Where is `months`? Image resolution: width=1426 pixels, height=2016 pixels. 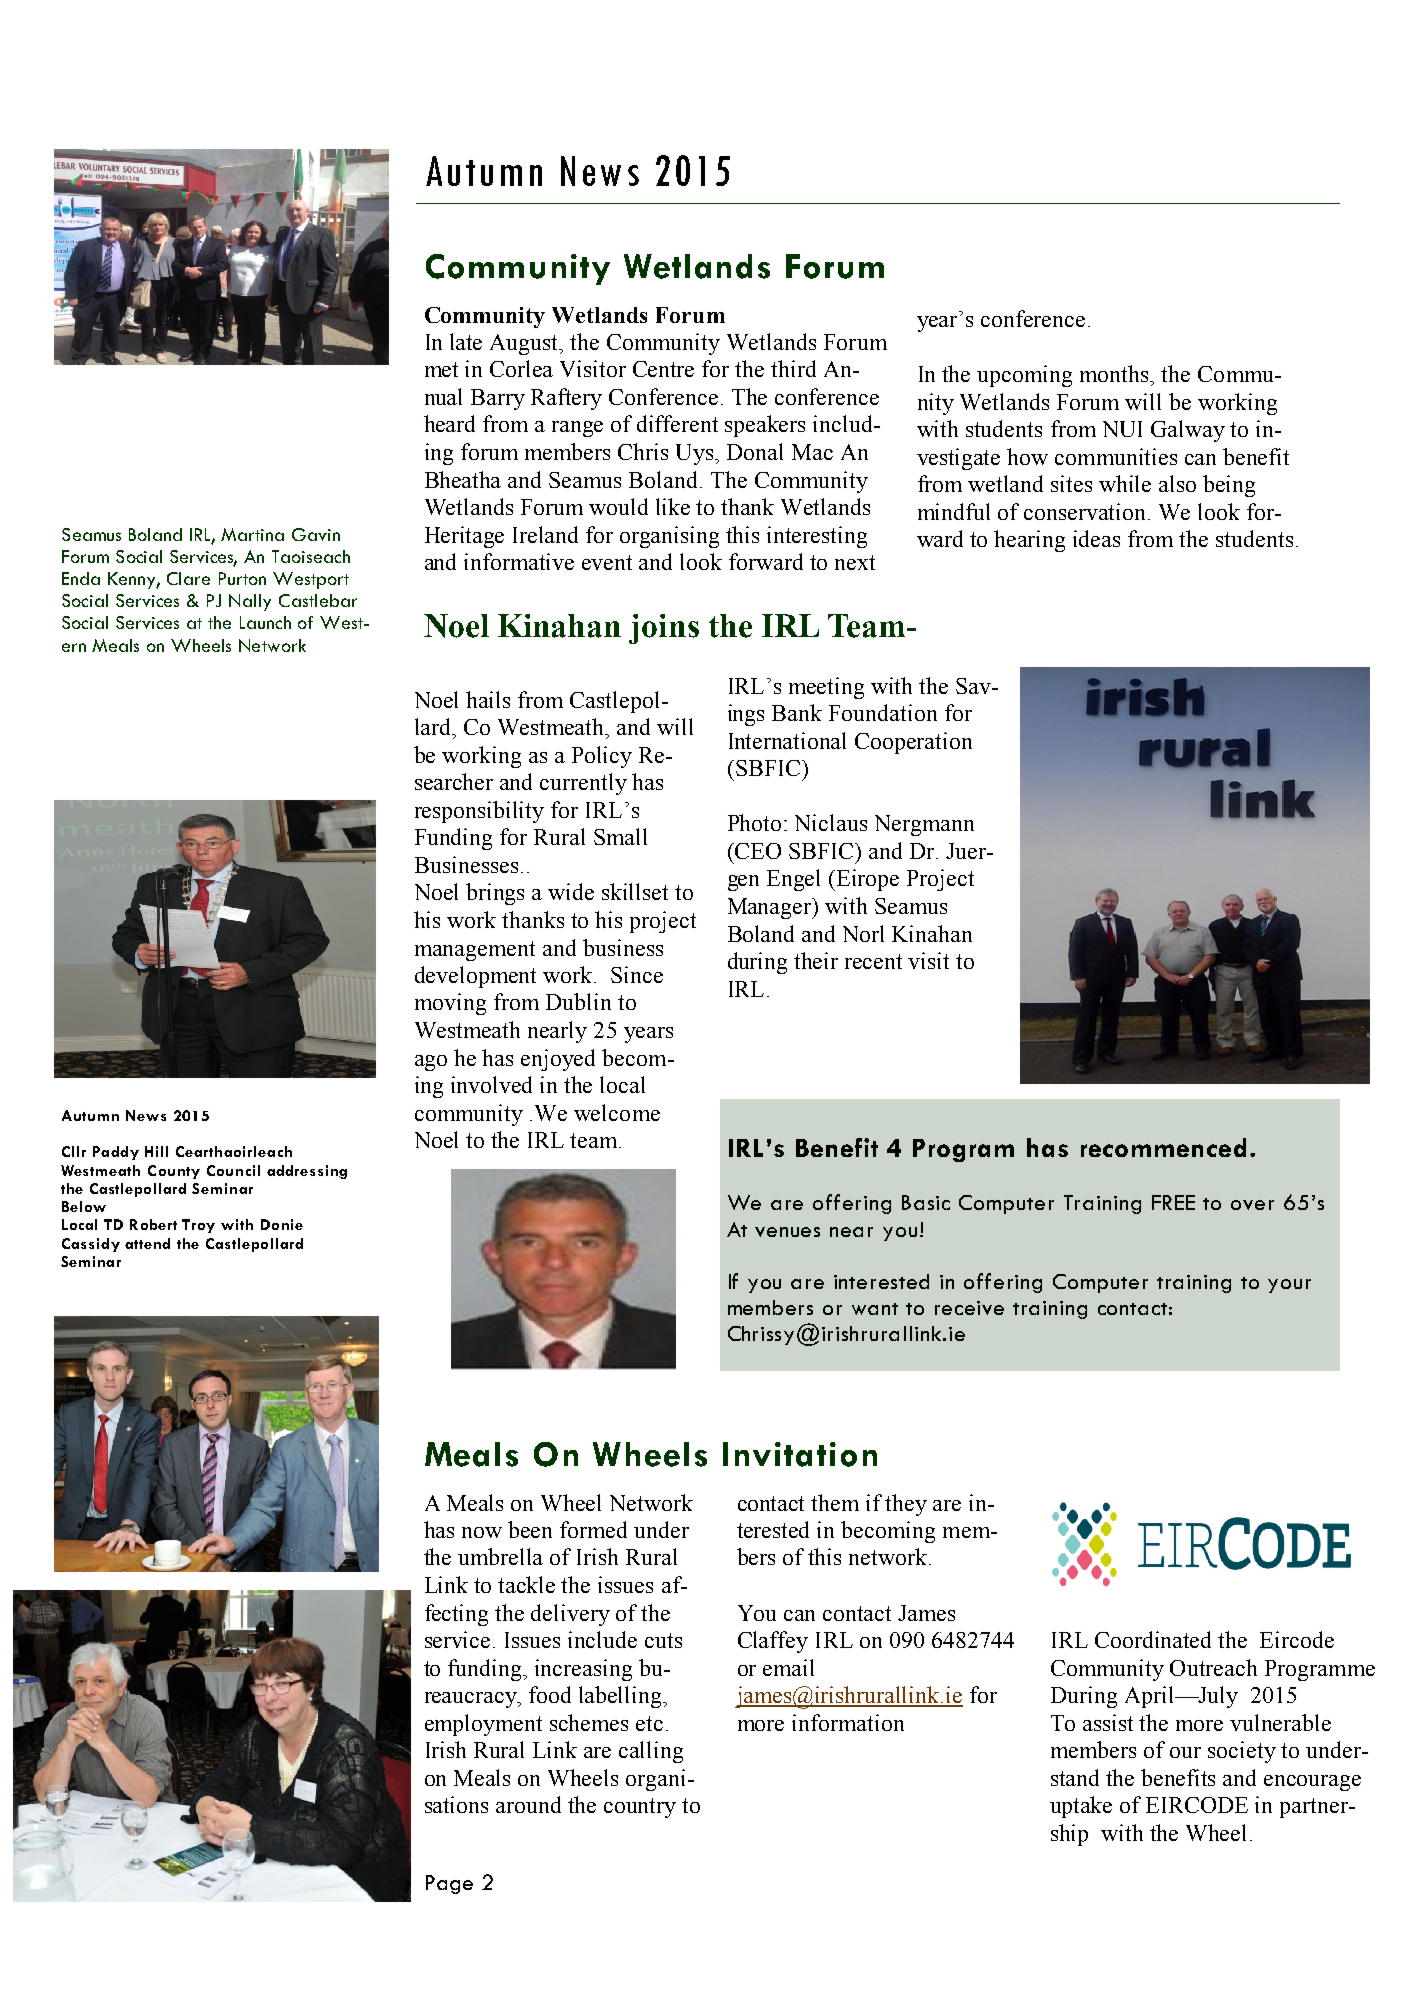 months is located at coordinates (1115, 373).
